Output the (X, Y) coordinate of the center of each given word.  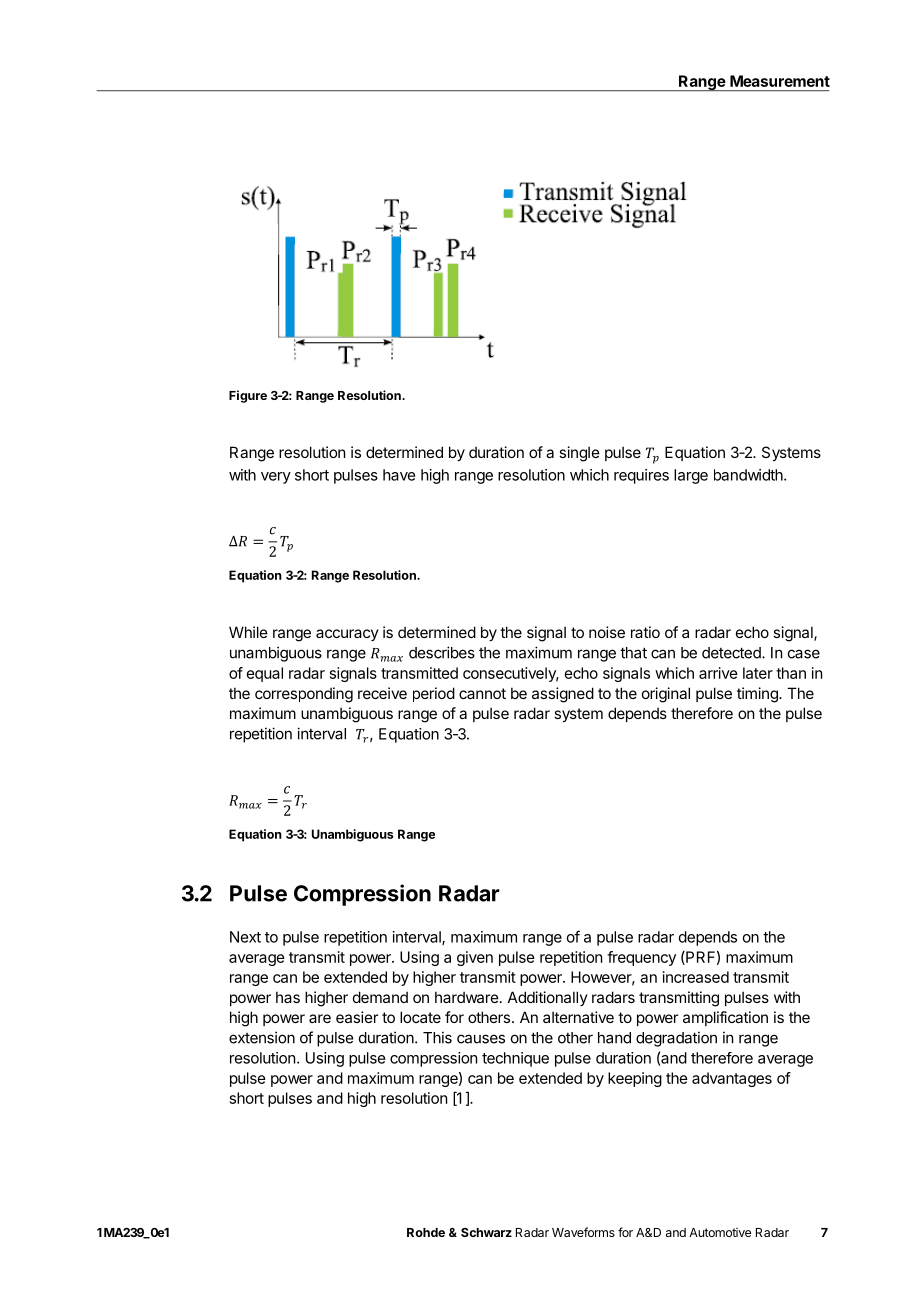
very (276, 478)
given (475, 958)
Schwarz (486, 1232)
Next (245, 937)
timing (758, 695)
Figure (248, 396)
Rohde (426, 1232)
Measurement (780, 81)
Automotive (720, 1232)
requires (641, 476)
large (691, 476)
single (579, 454)
